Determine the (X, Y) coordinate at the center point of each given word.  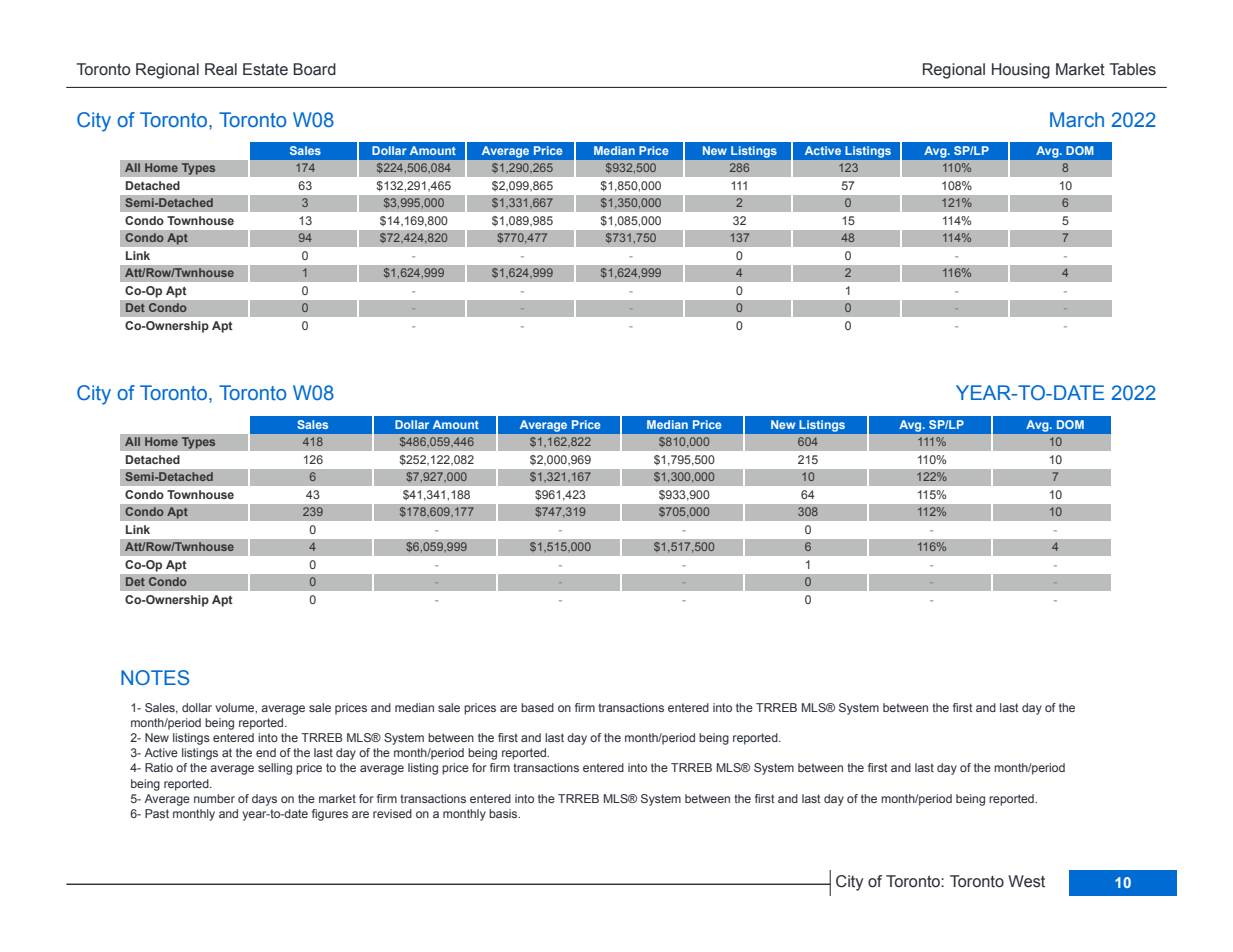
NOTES (155, 678)
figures (330, 815)
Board (314, 69)
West (1026, 881)
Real (221, 69)
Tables (1132, 69)
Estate (265, 69)
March (1077, 119)
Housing (1021, 71)
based (537, 707)
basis (504, 813)
